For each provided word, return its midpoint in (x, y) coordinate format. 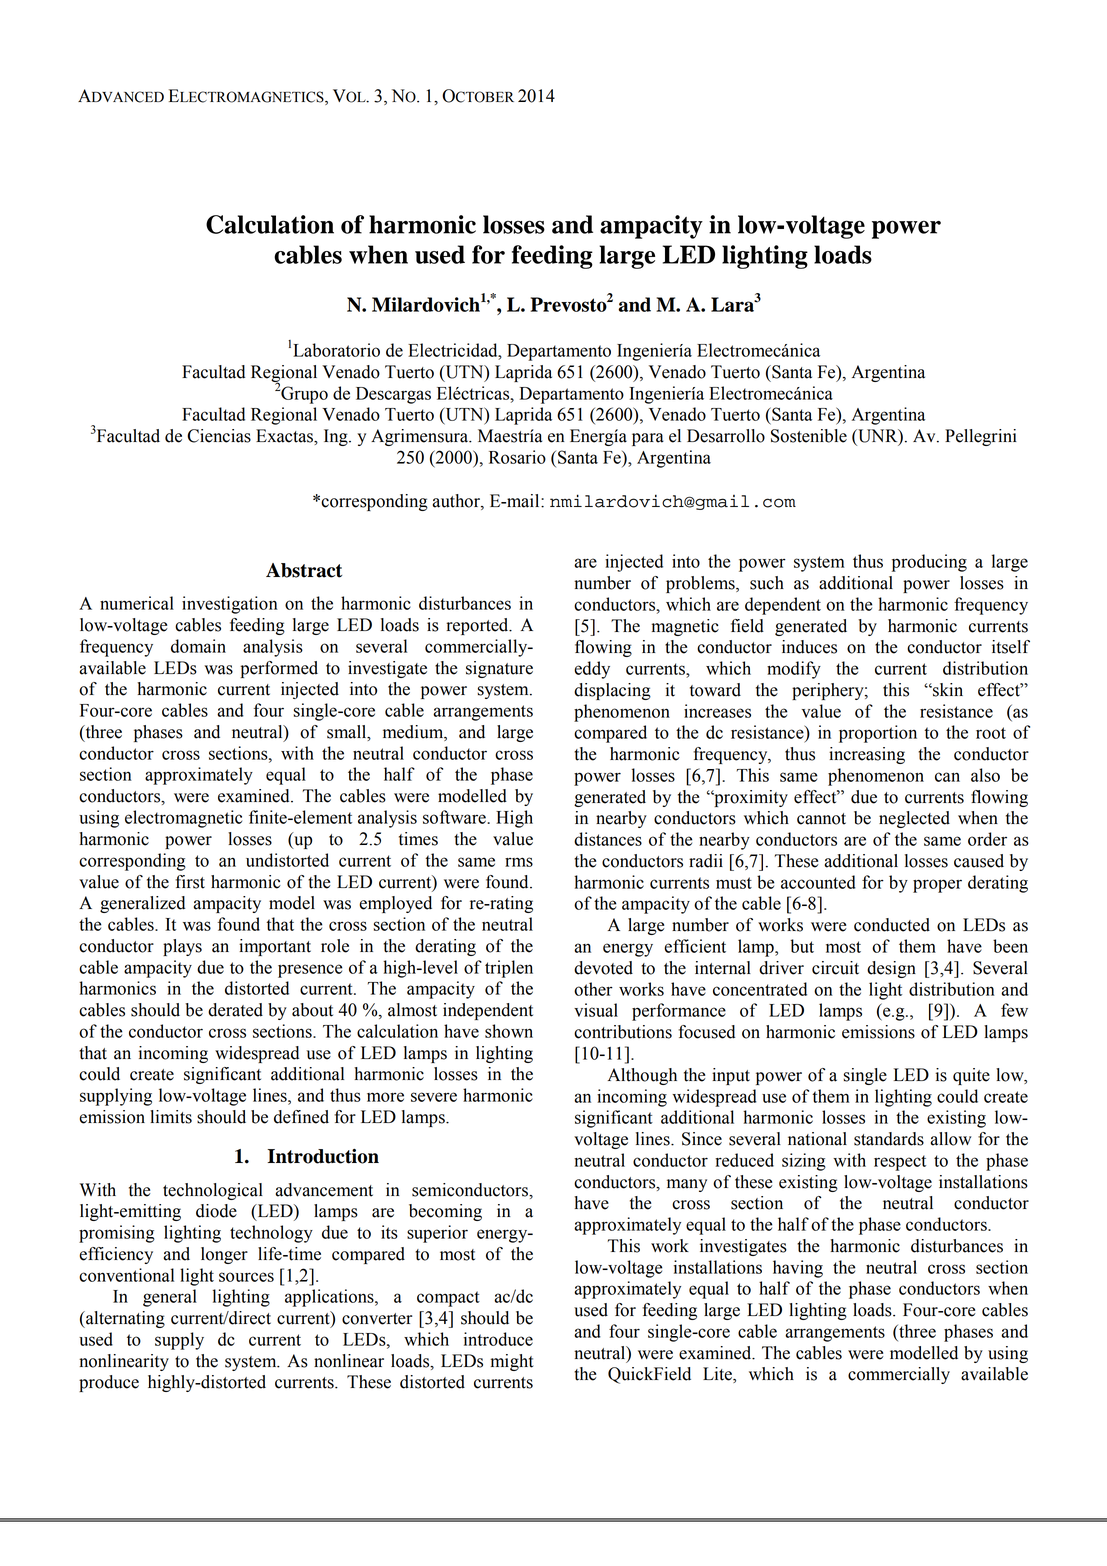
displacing (612, 691)
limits (171, 1117)
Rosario (517, 457)
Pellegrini (981, 437)
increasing (867, 755)
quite (971, 1076)
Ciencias (219, 436)
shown (509, 1031)
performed (279, 669)
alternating (124, 1319)
